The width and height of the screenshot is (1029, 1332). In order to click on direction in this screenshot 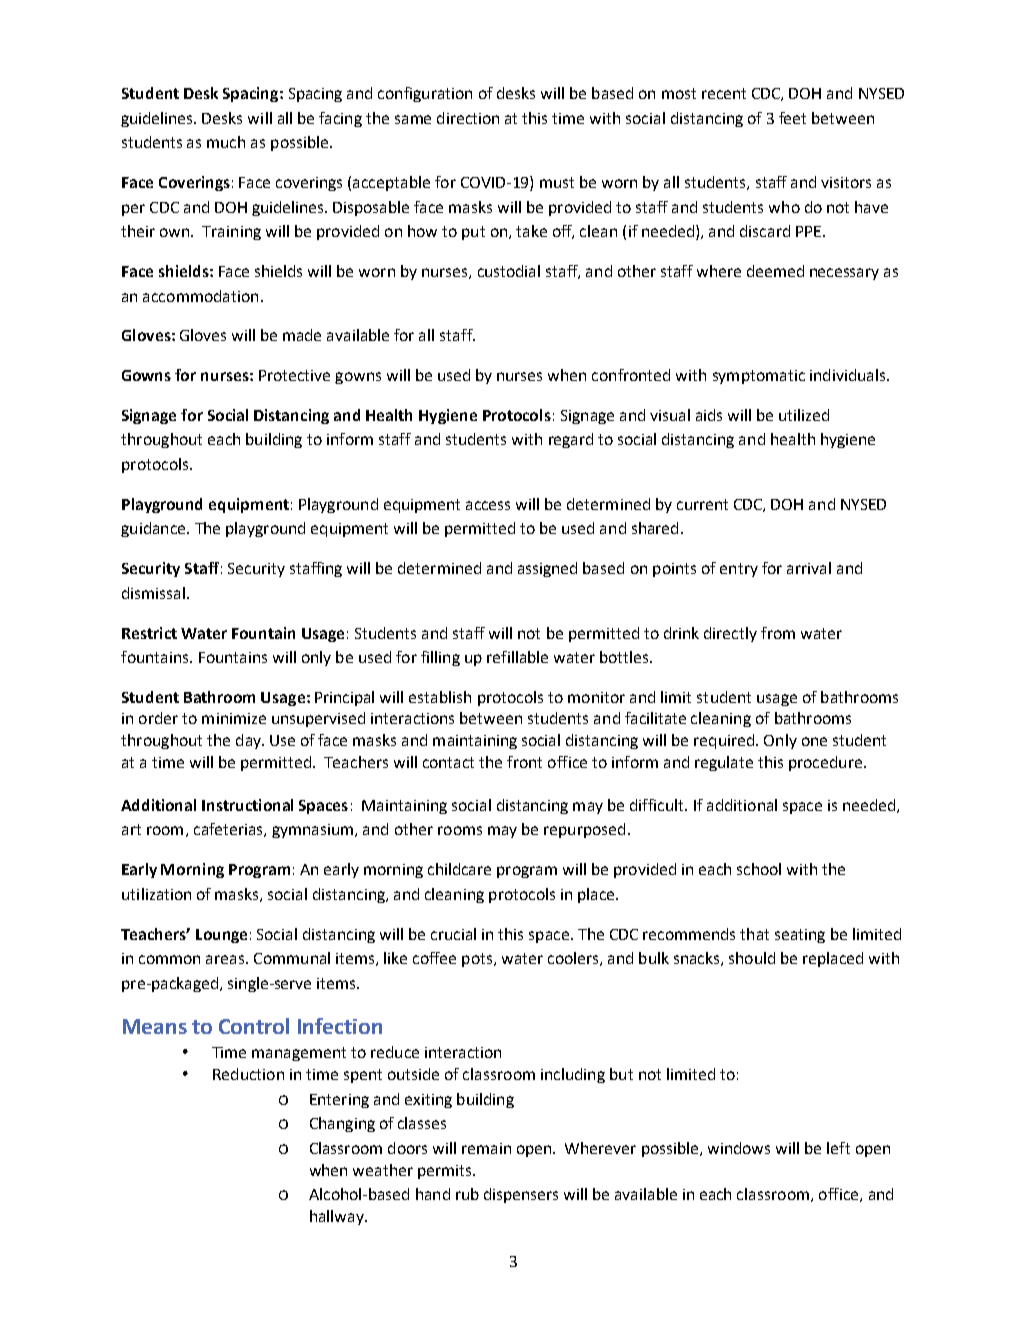, I will do `click(468, 118)`.
